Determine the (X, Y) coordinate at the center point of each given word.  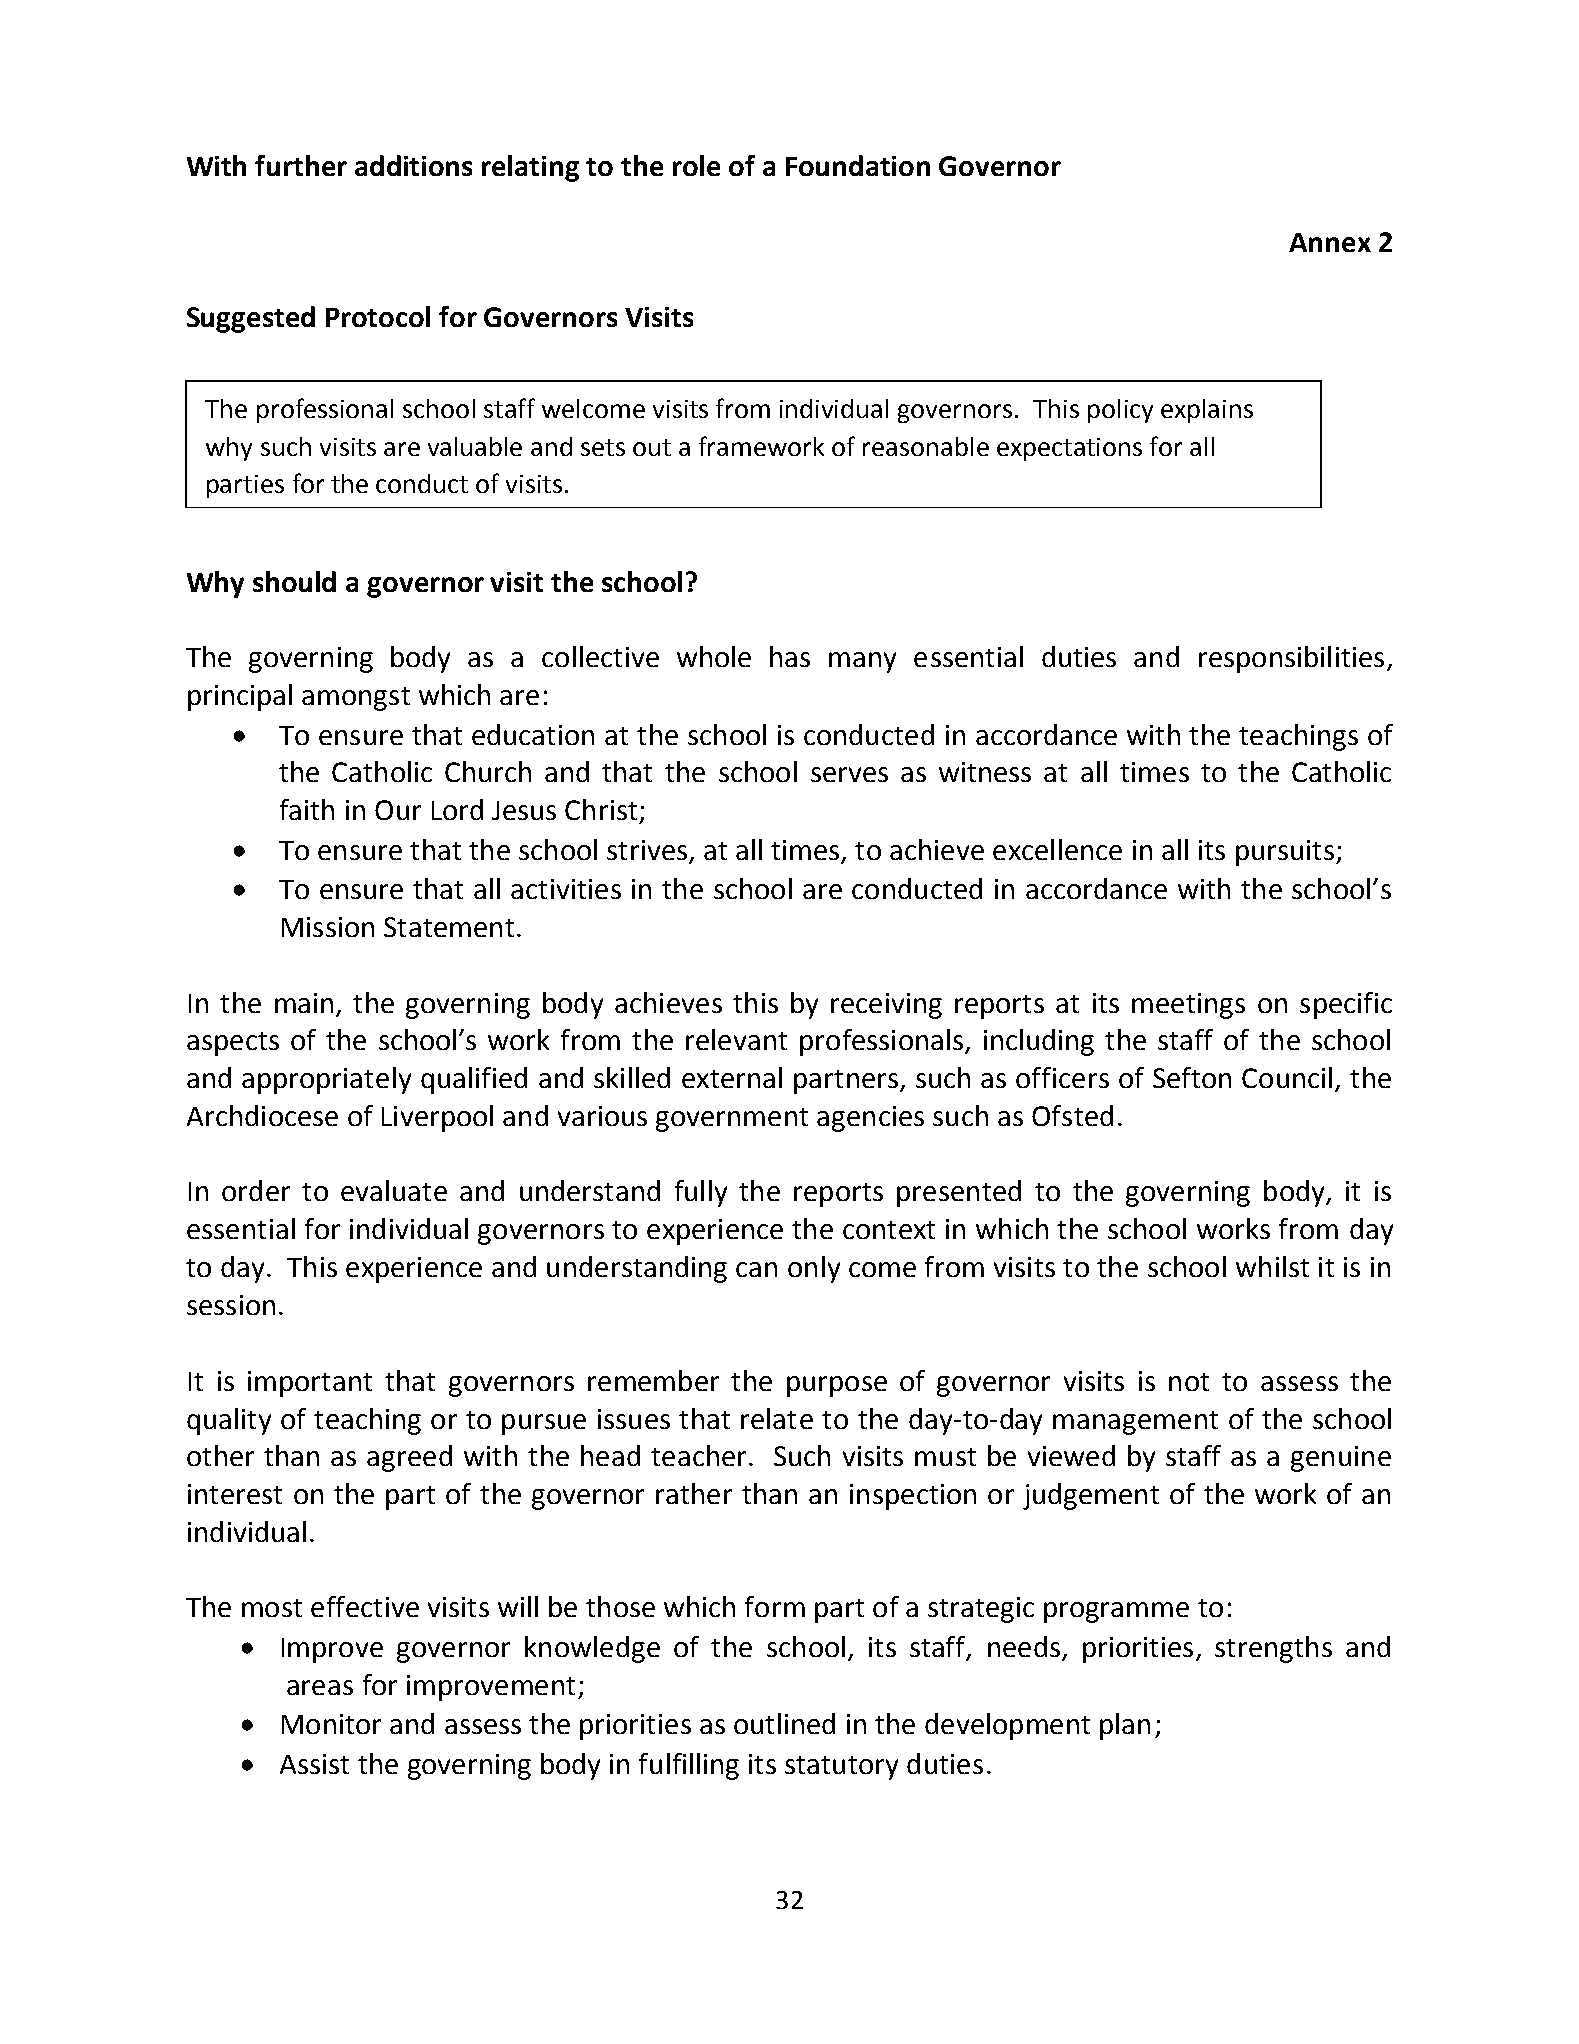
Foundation (858, 165)
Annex (1330, 242)
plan (1125, 1726)
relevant (736, 1039)
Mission (328, 927)
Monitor (331, 1724)
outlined (784, 1723)
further (301, 165)
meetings (1188, 1006)
